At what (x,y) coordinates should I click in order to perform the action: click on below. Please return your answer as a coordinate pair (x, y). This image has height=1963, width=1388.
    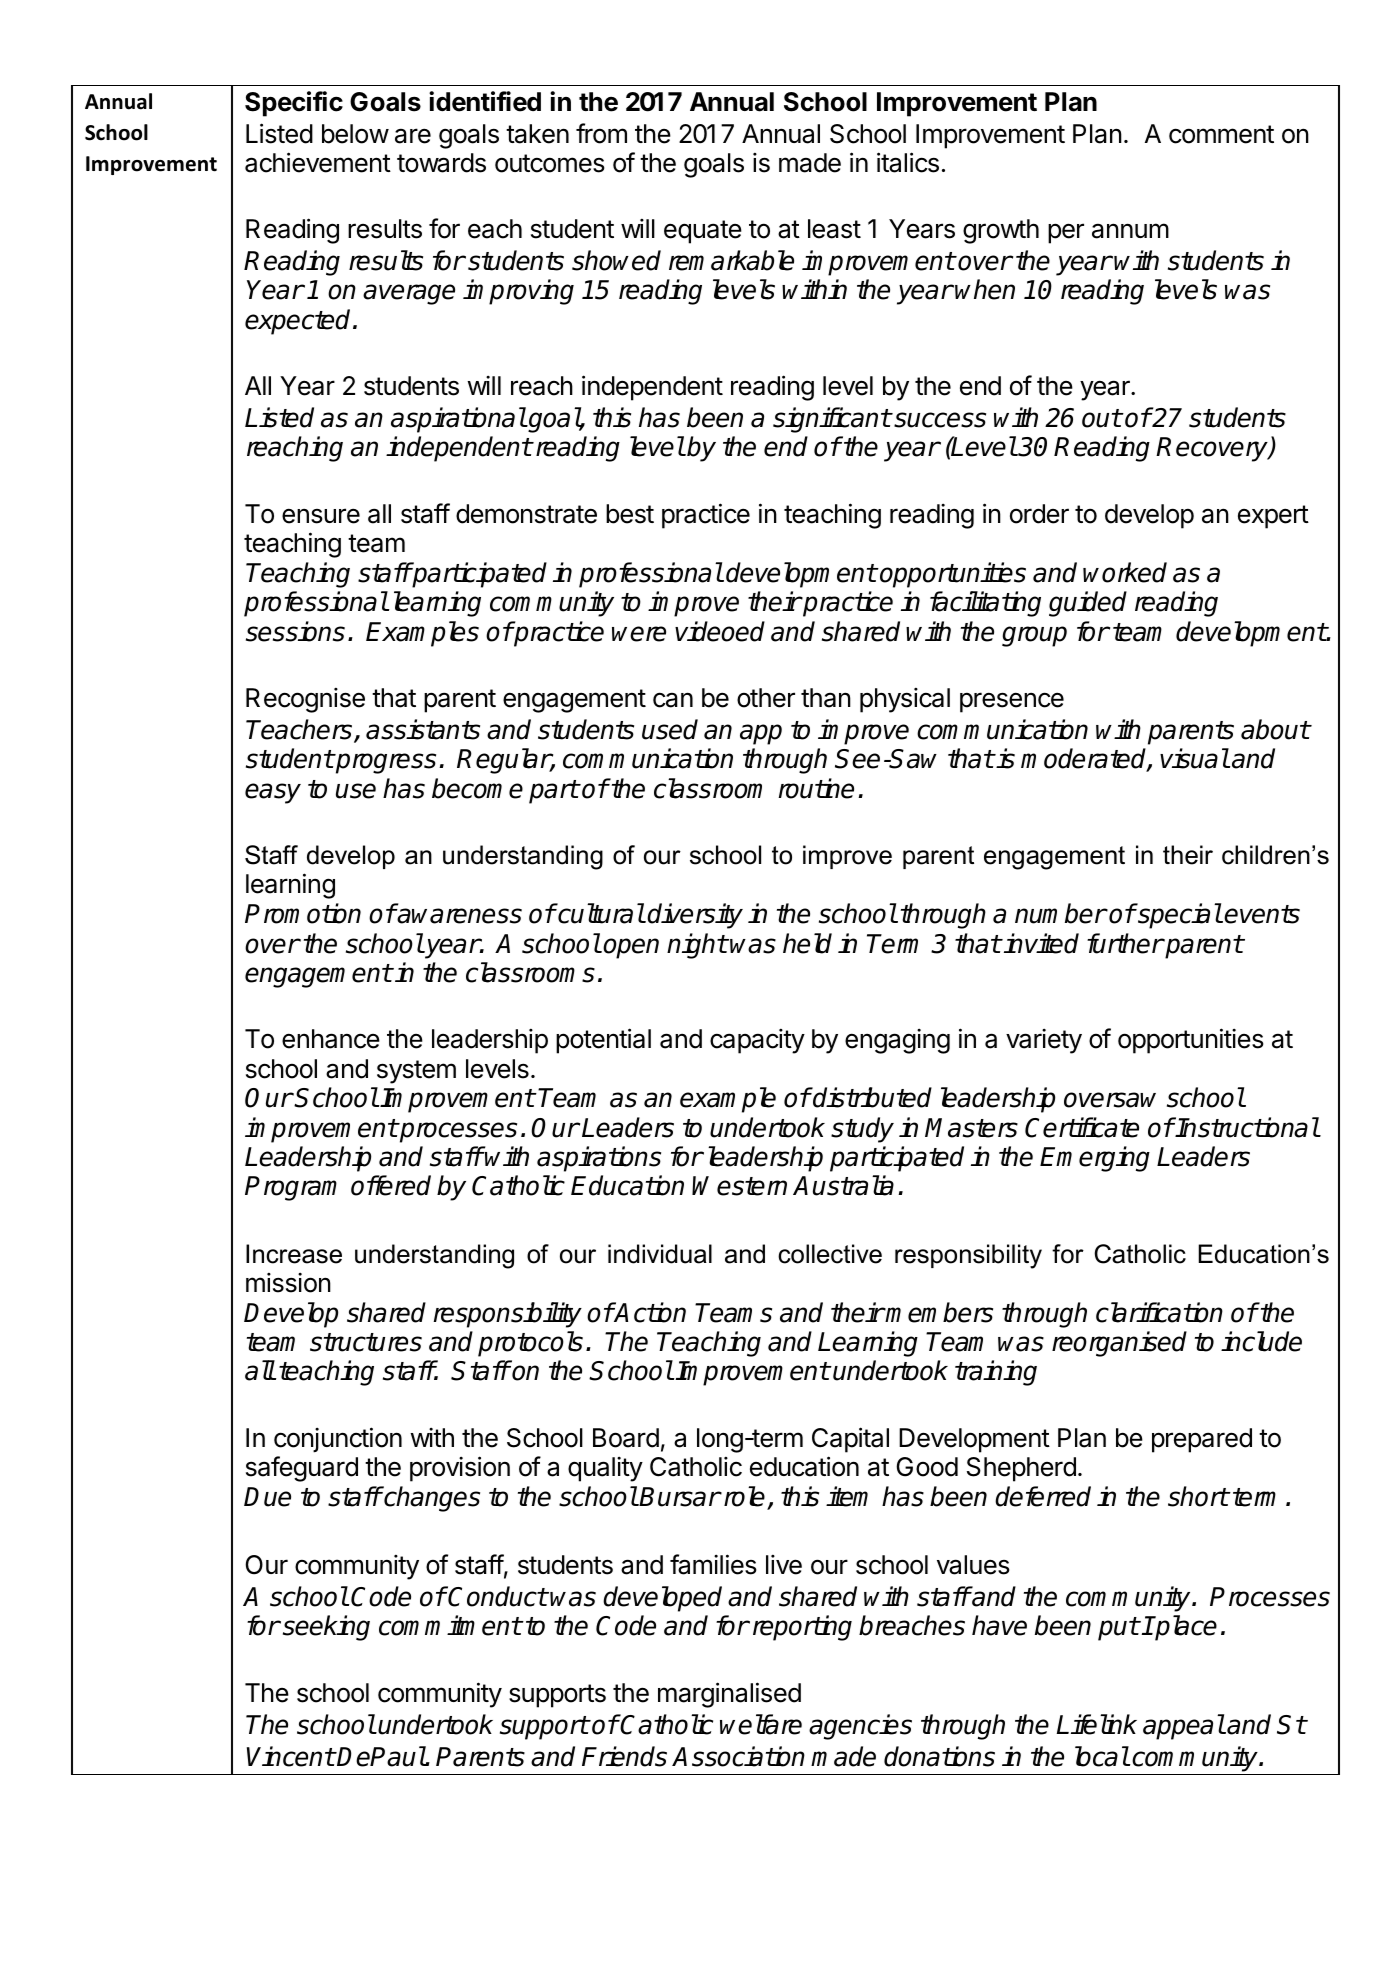
    Looking at the image, I should click on (355, 134).
